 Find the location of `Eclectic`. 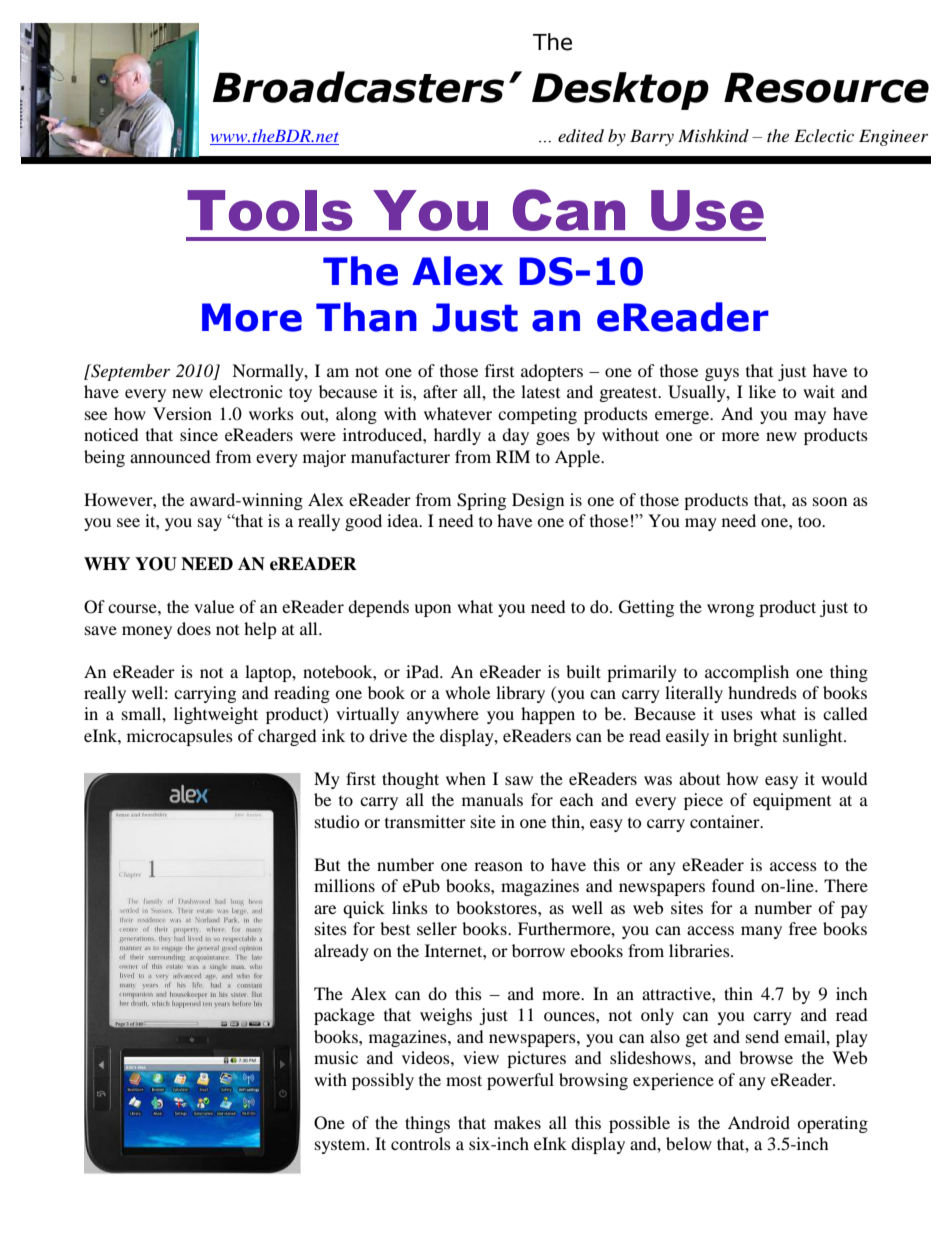

Eclectic is located at coordinates (824, 135).
